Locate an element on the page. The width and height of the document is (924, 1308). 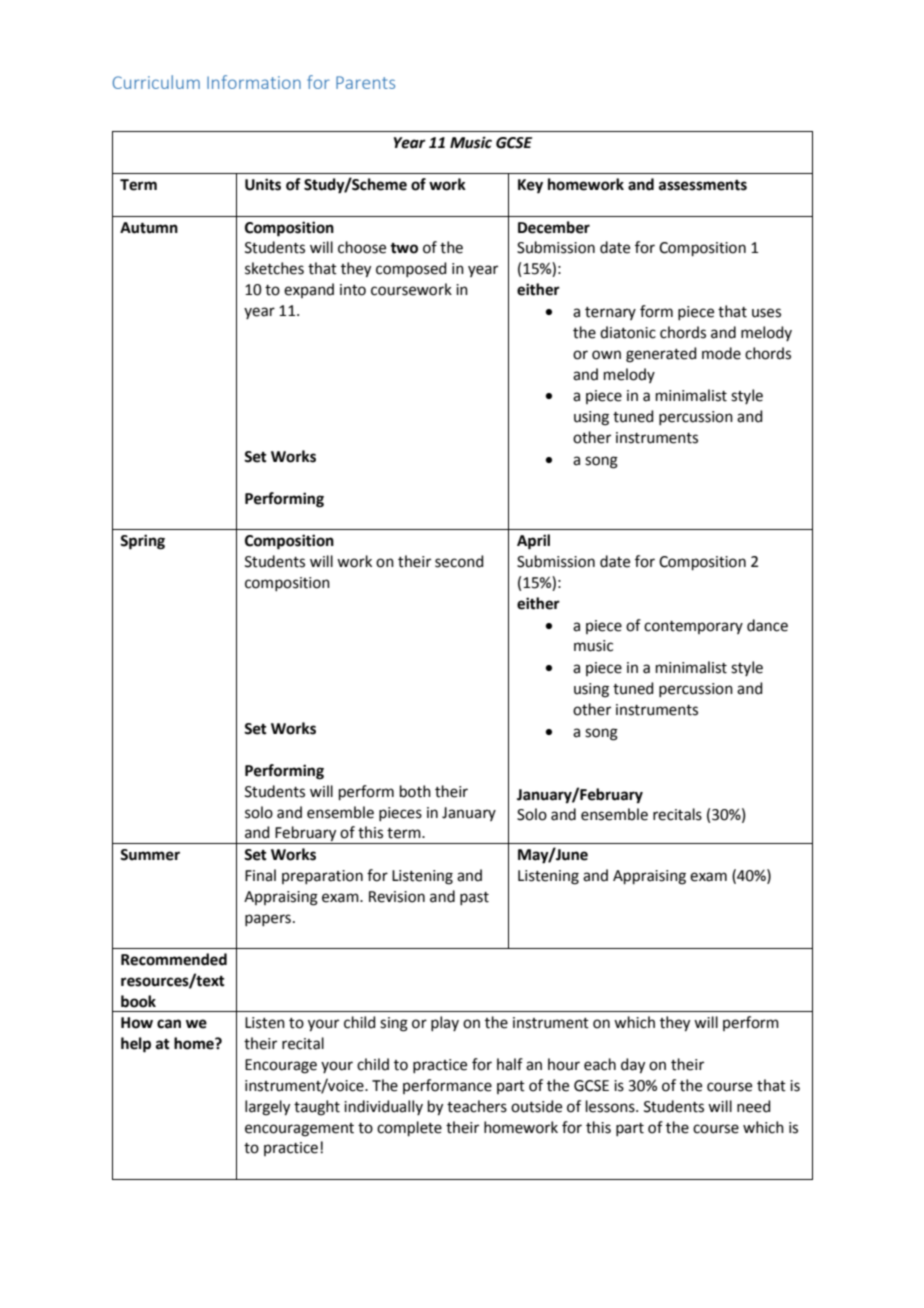
Parents is located at coordinates (365, 82).
